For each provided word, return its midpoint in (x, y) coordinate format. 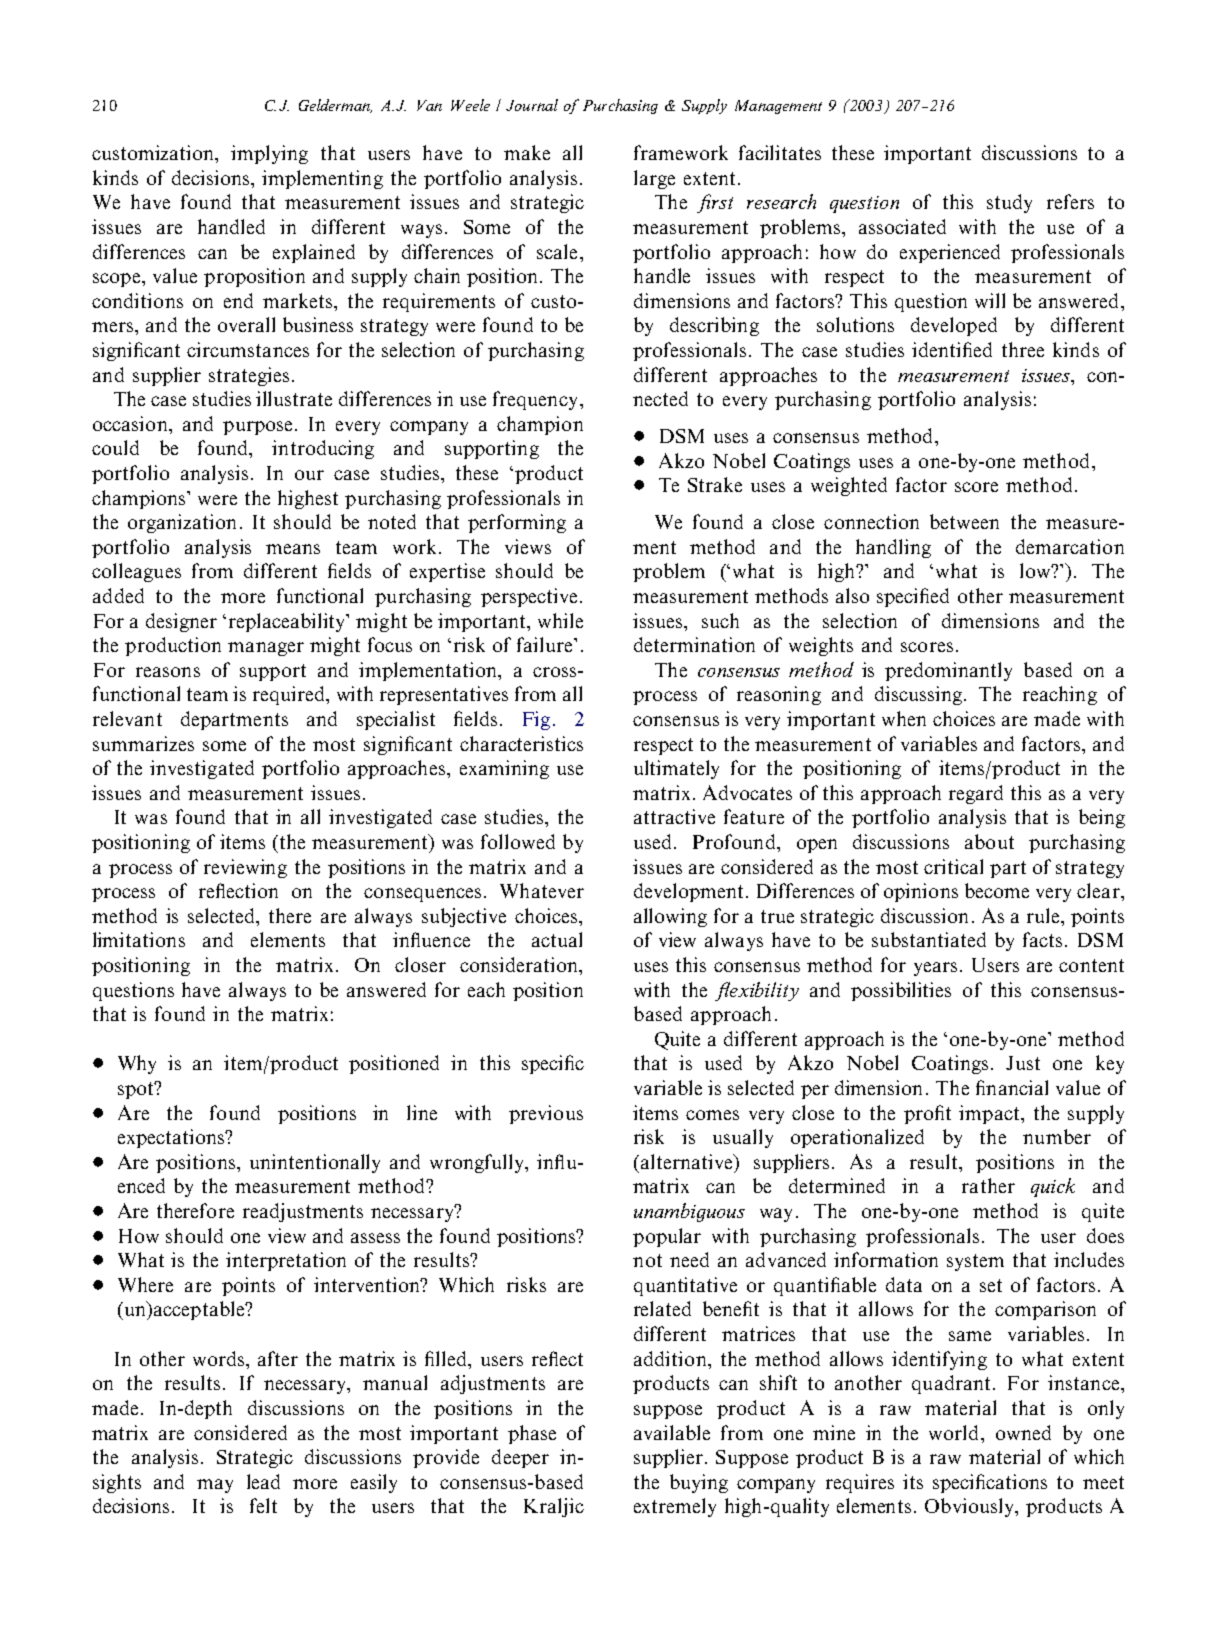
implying (269, 154)
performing (517, 523)
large (654, 179)
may (215, 1486)
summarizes (143, 743)
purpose (257, 428)
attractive (674, 816)
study (1009, 203)
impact (990, 1114)
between (964, 521)
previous (546, 1114)
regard (976, 794)
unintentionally (315, 1163)
